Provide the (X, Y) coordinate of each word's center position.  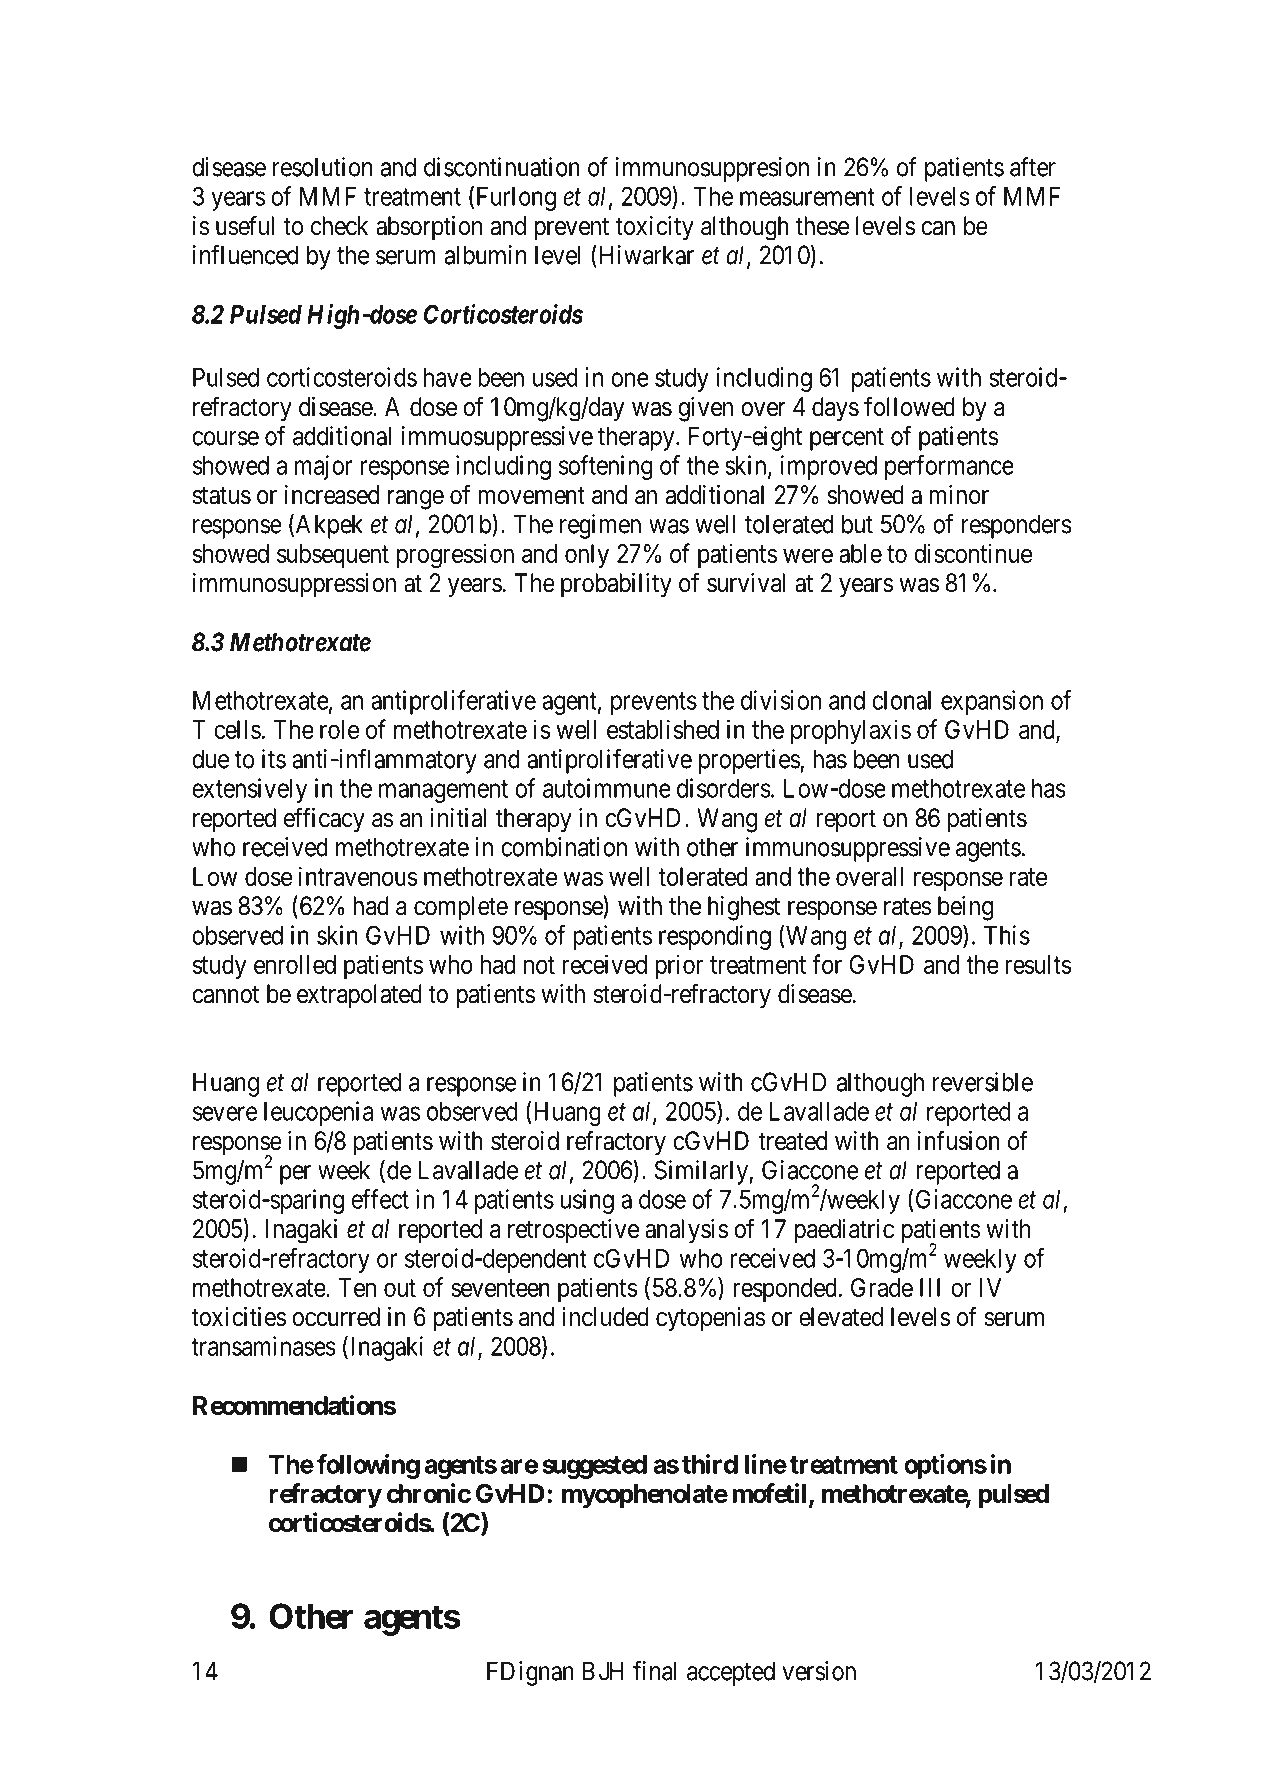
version (819, 1671)
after (1033, 167)
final (655, 1671)
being (965, 908)
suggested (594, 1467)
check (339, 226)
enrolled (295, 964)
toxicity (654, 228)
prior (679, 966)
